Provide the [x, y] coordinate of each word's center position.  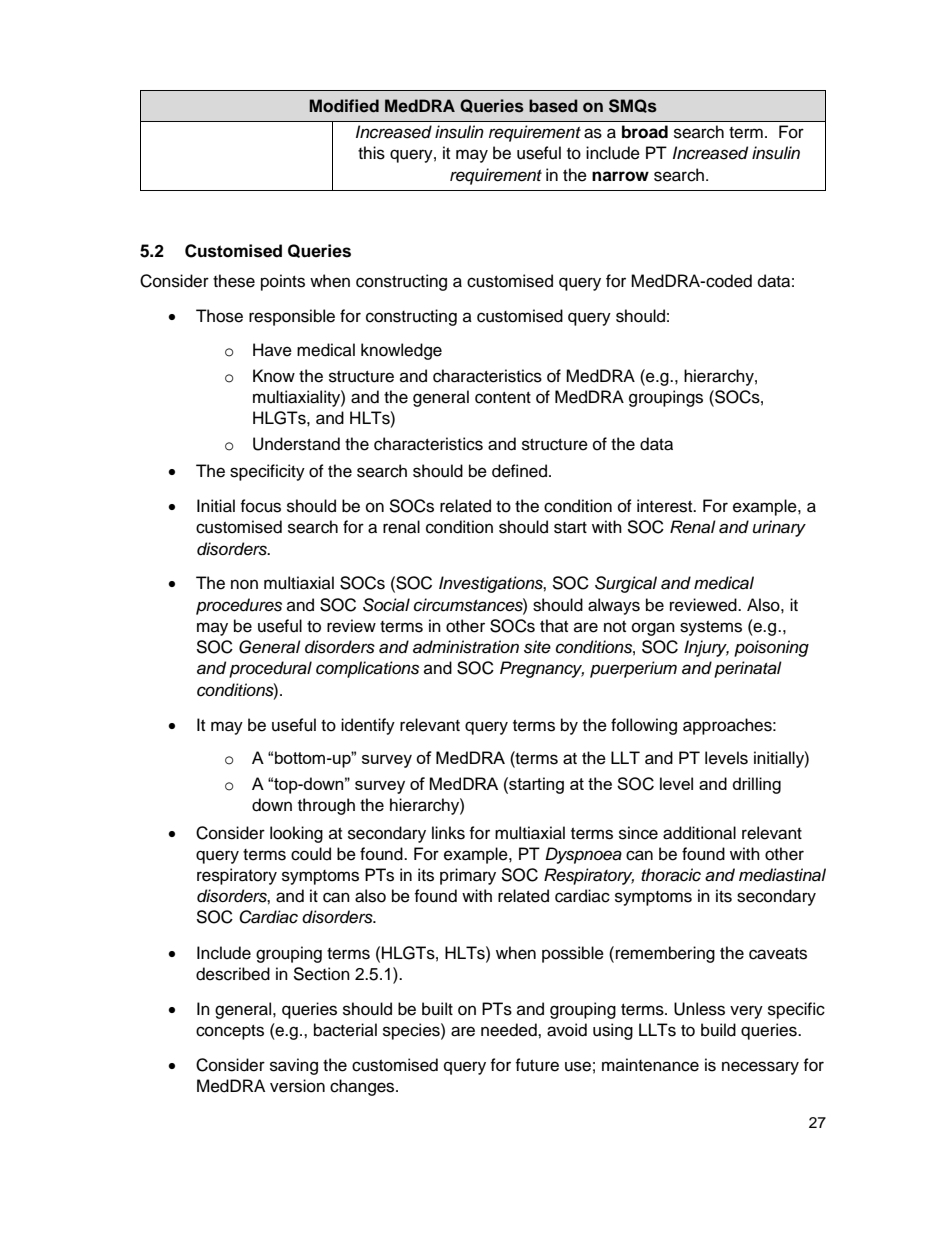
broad [645, 132]
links [448, 833]
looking [296, 834]
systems [711, 628]
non [244, 584]
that [554, 625]
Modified [344, 106]
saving [294, 1066]
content [503, 398]
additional [699, 833]
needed [510, 1030]
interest [666, 506]
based [553, 106]
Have [272, 350]
